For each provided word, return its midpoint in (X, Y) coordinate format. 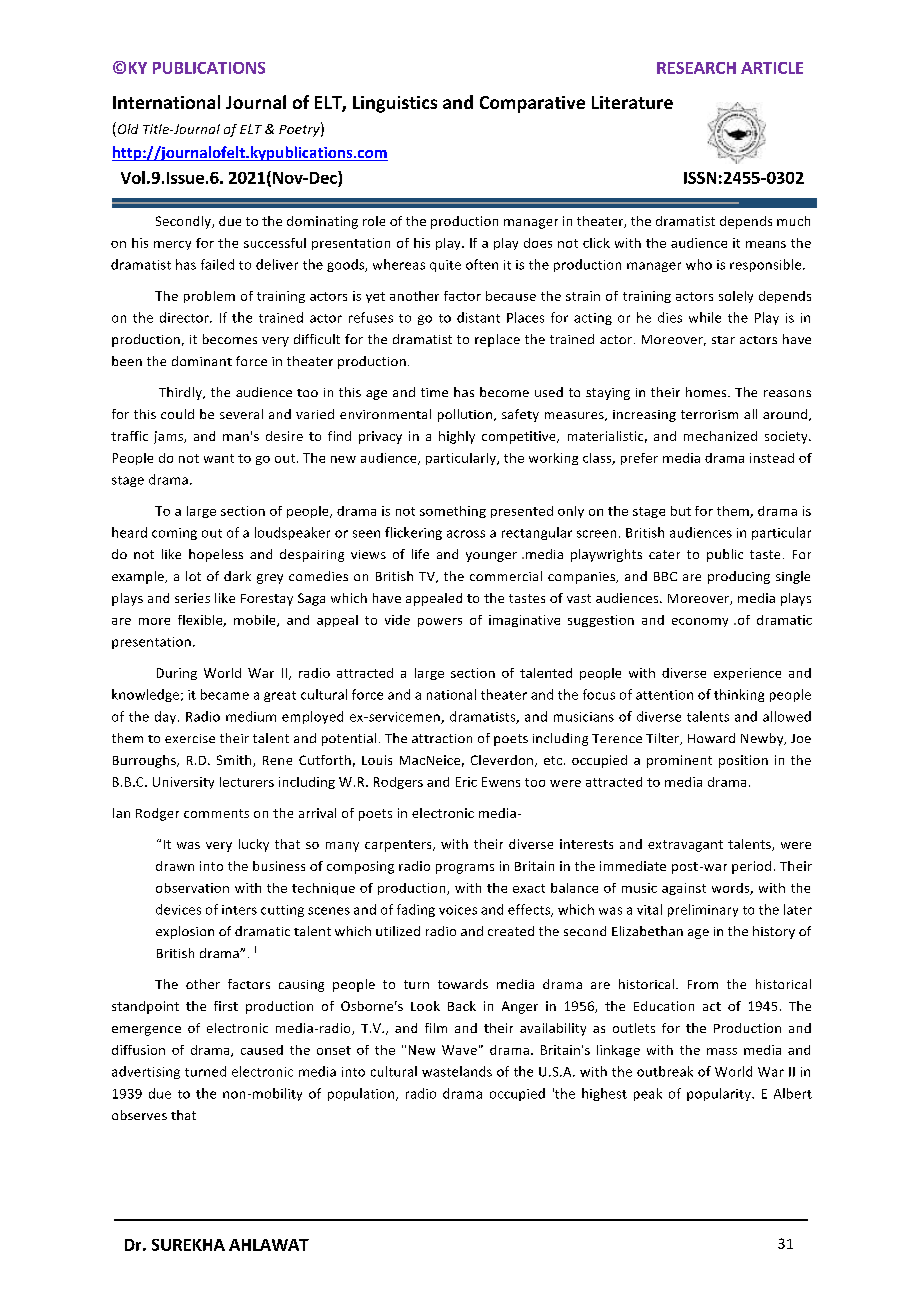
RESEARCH (696, 68)
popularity (720, 1094)
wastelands (457, 1071)
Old (126, 129)
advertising (146, 1072)
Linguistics (395, 104)
